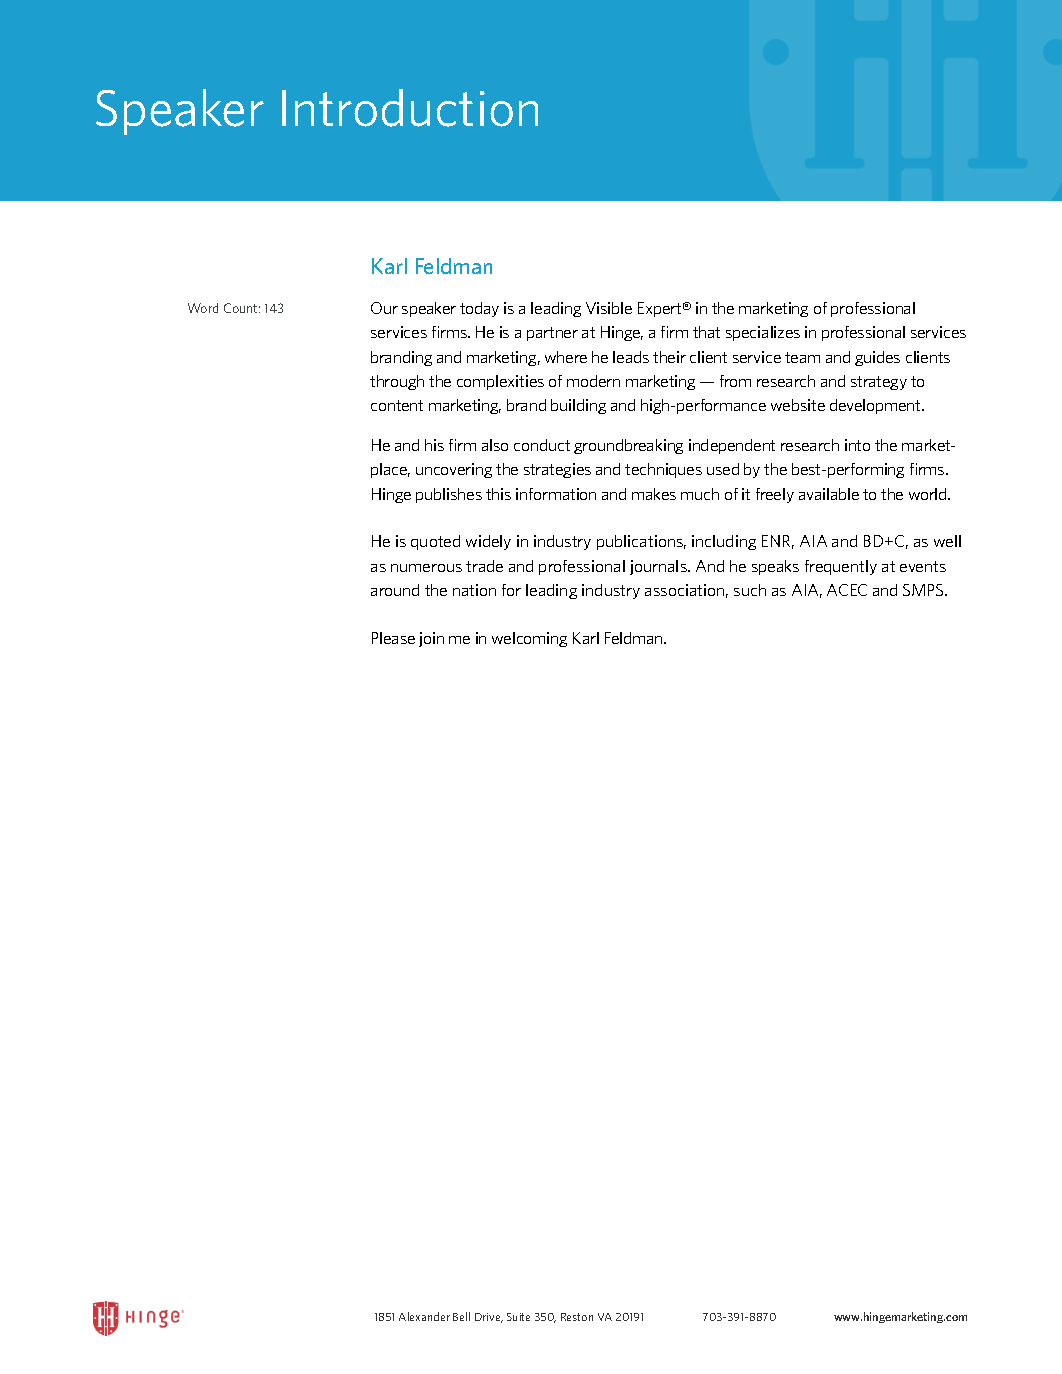  What do you see at coordinates (424, 1316) in the screenshot?
I see `Alexander` at bounding box center [424, 1316].
